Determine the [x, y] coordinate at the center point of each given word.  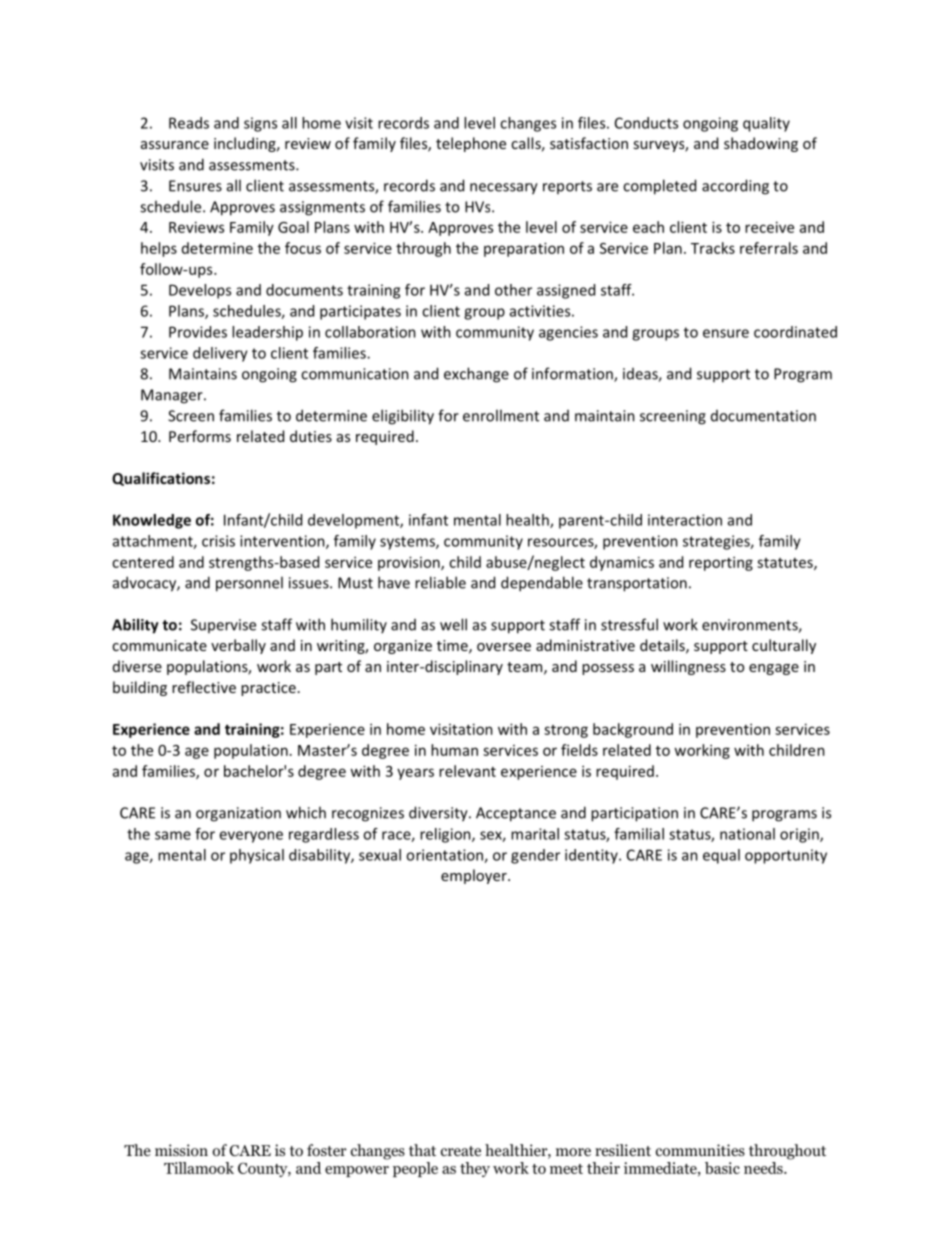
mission [181, 1150]
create [461, 1151]
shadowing [761, 144]
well [453, 624]
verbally [238, 646]
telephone [471, 144]
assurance [175, 145]
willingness [688, 667]
